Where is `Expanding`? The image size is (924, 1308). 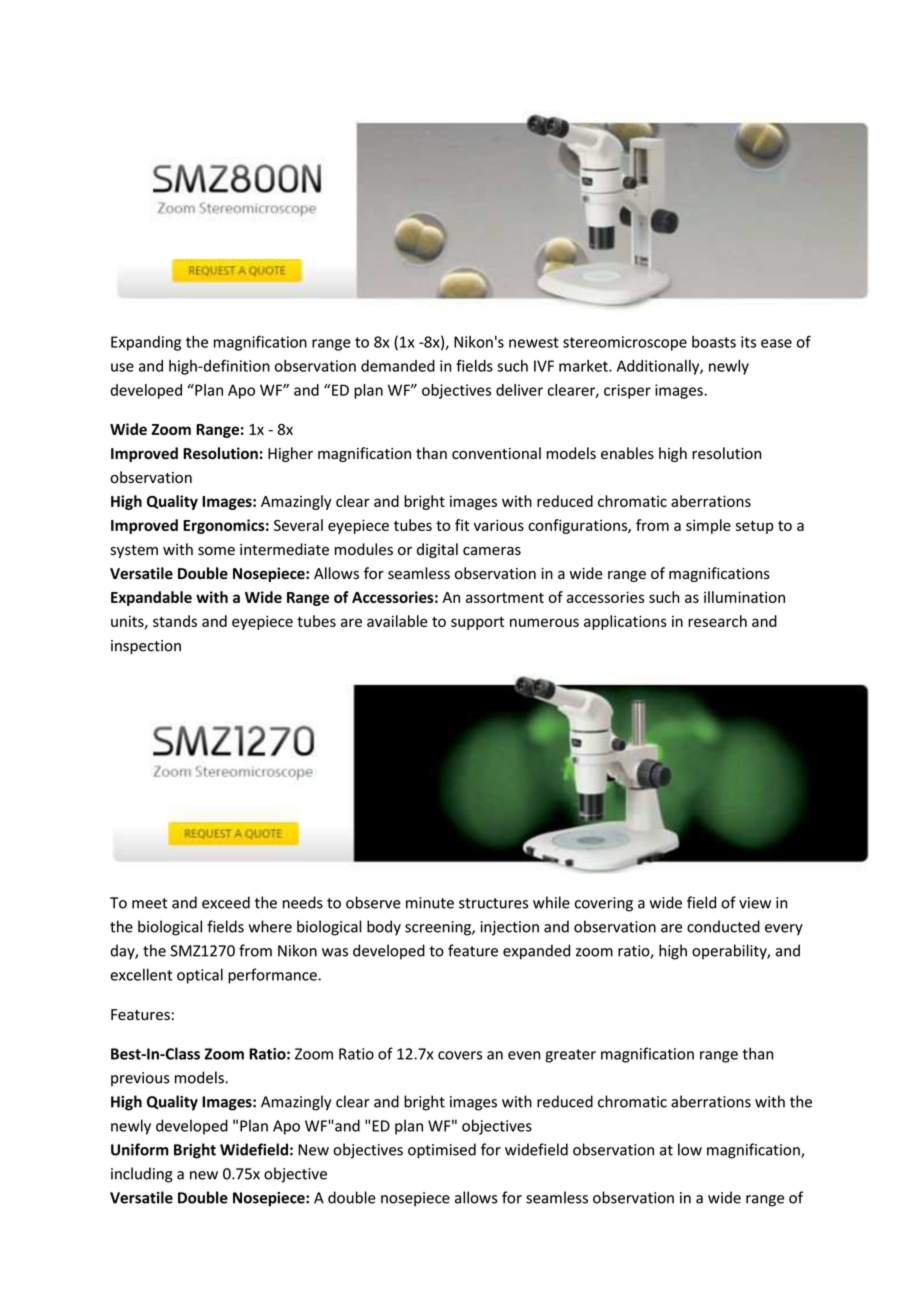
Expanding is located at coordinates (146, 343).
